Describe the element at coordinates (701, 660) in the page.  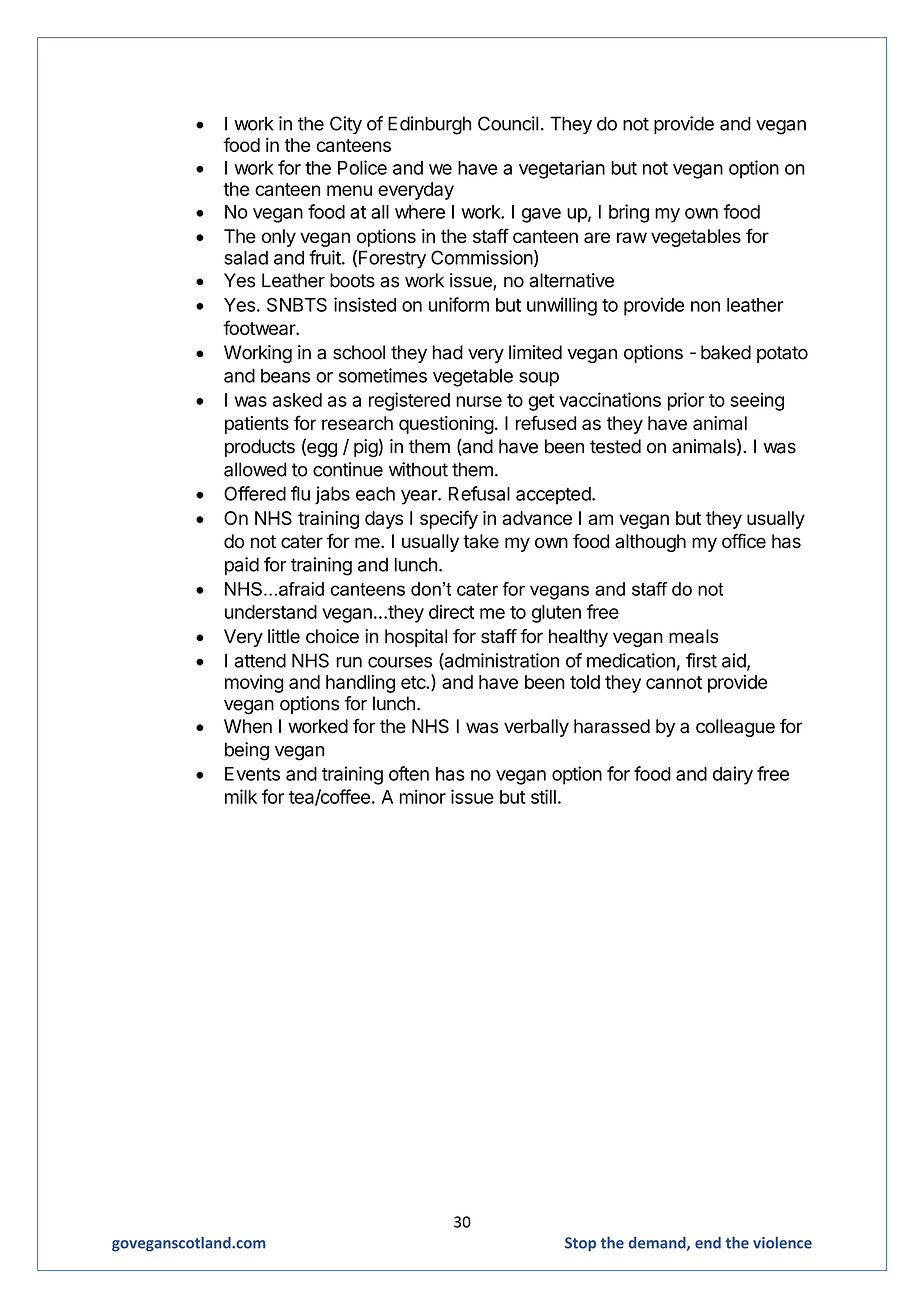
I see `first` at that location.
